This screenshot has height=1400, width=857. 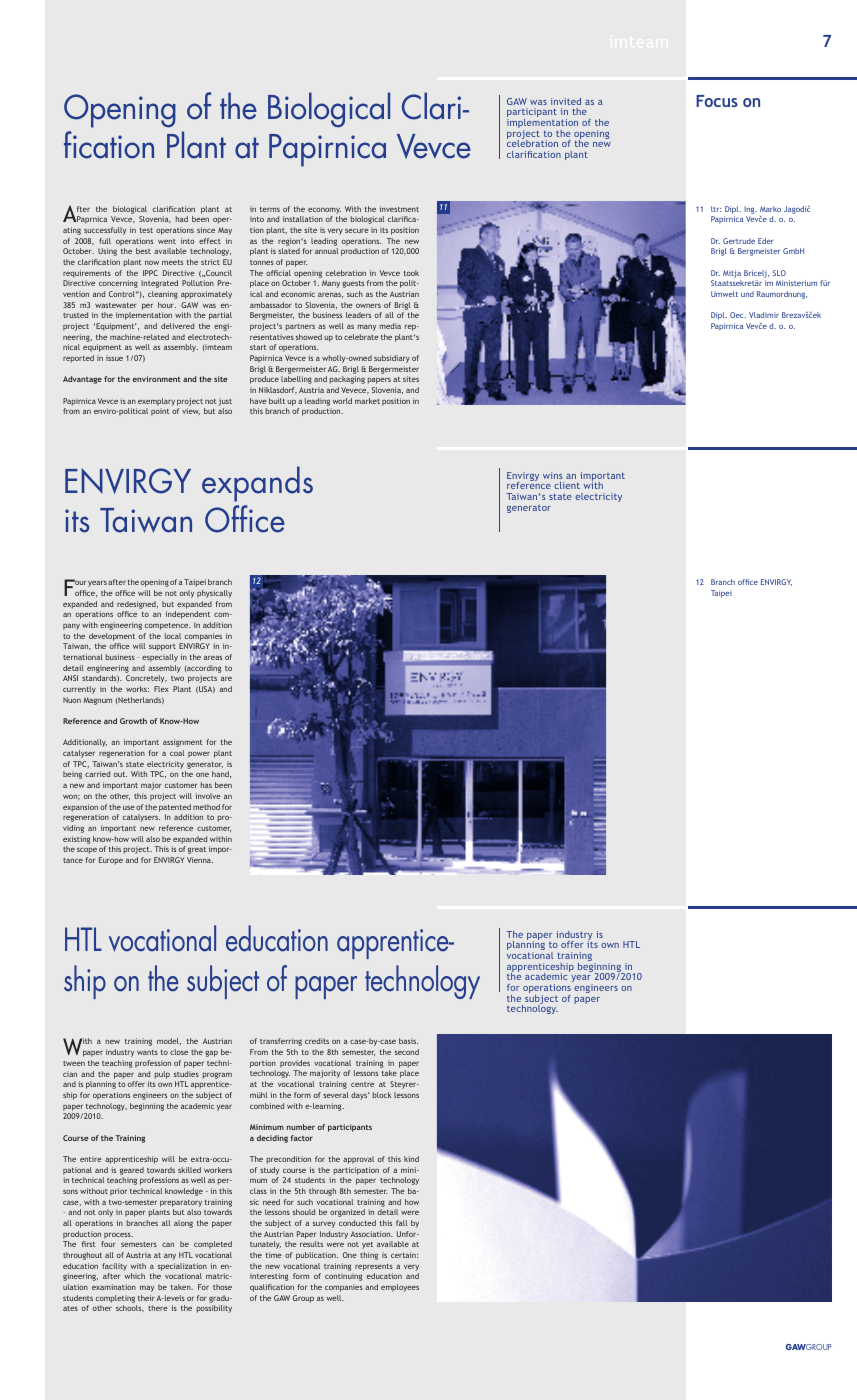 What do you see at coordinates (135, 1276) in the screenshot?
I see `which` at bounding box center [135, 1276].
